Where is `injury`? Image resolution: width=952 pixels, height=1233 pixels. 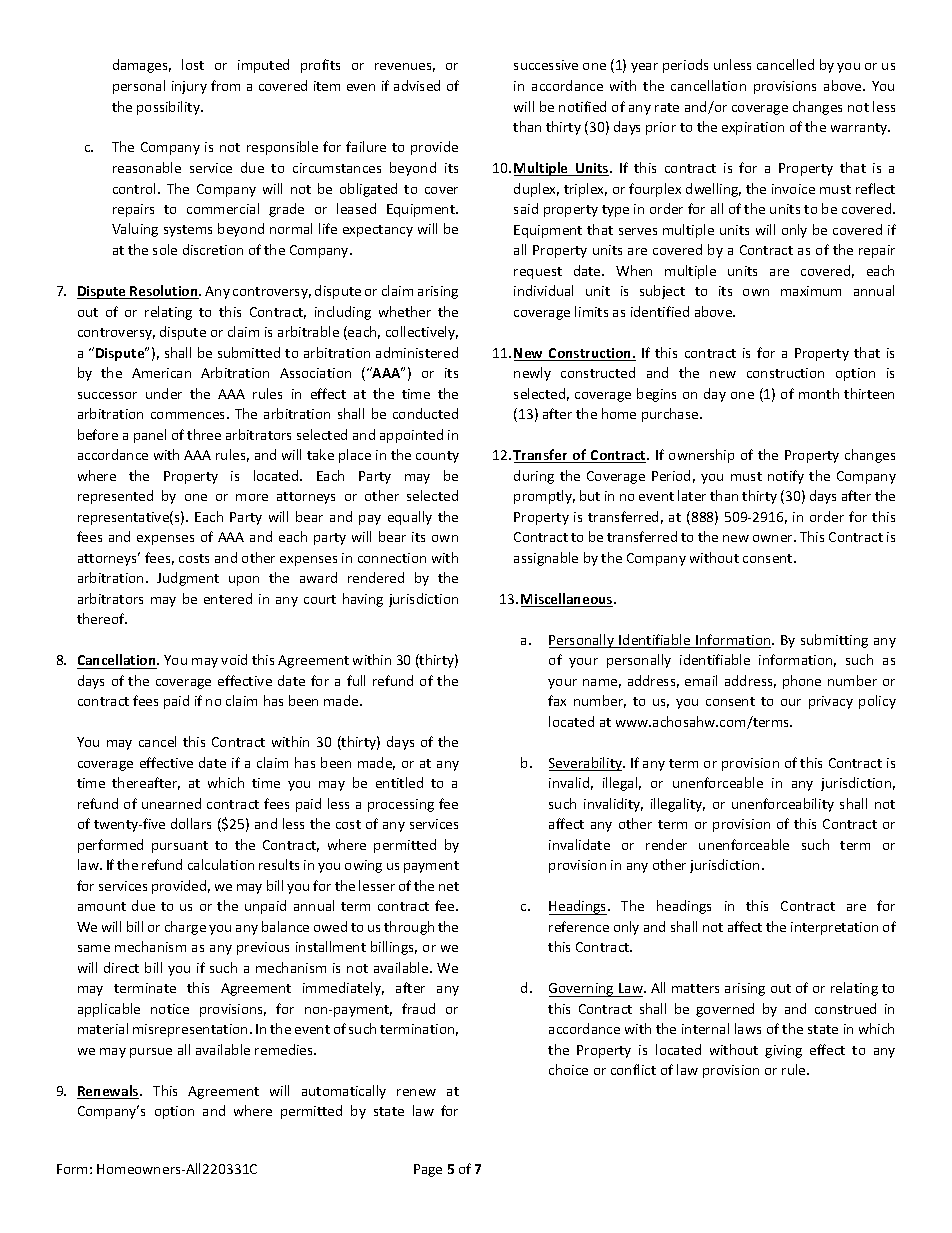 injury is located at coordinates (189, 87).
